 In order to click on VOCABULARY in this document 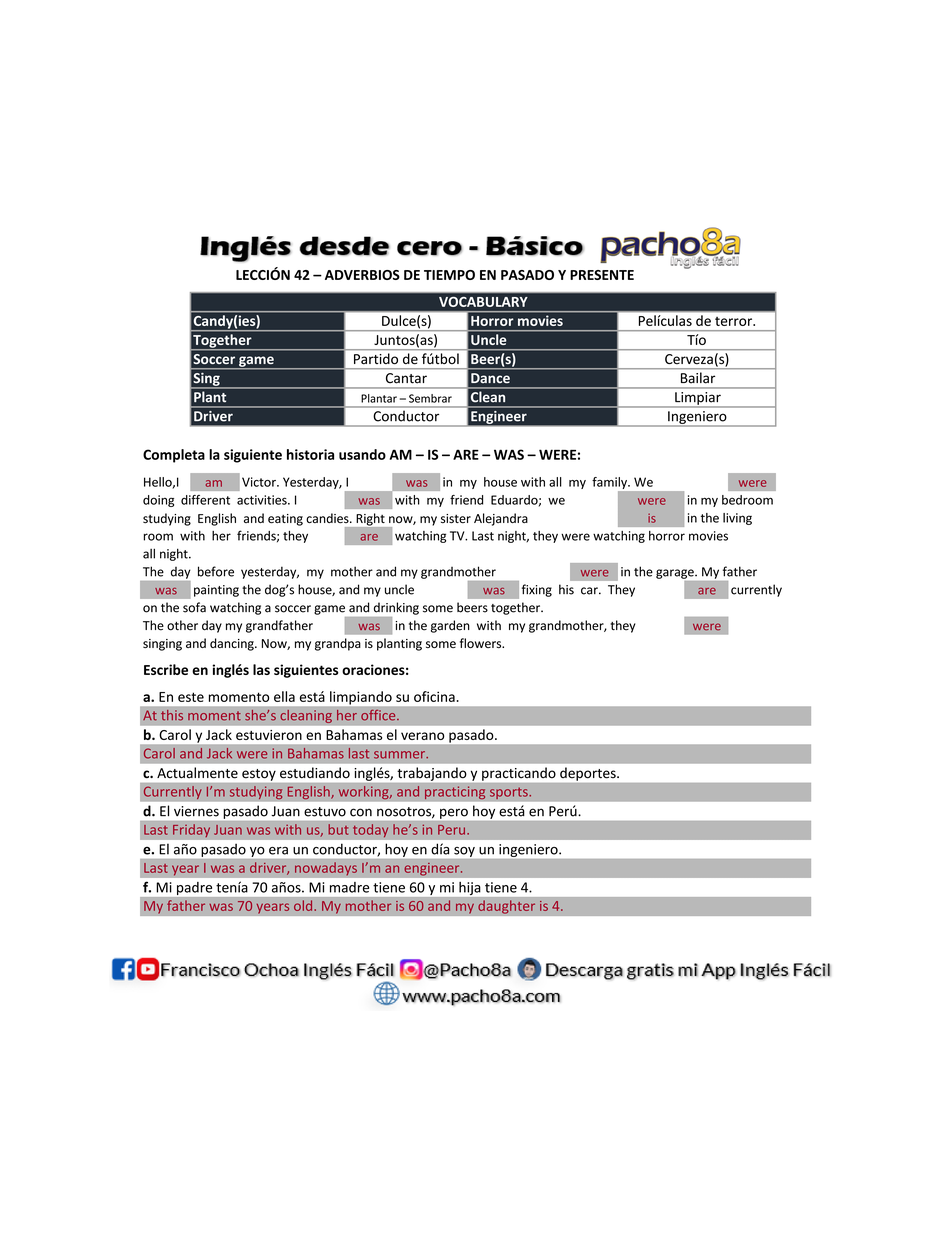, I will do `click(483, 302)`.
